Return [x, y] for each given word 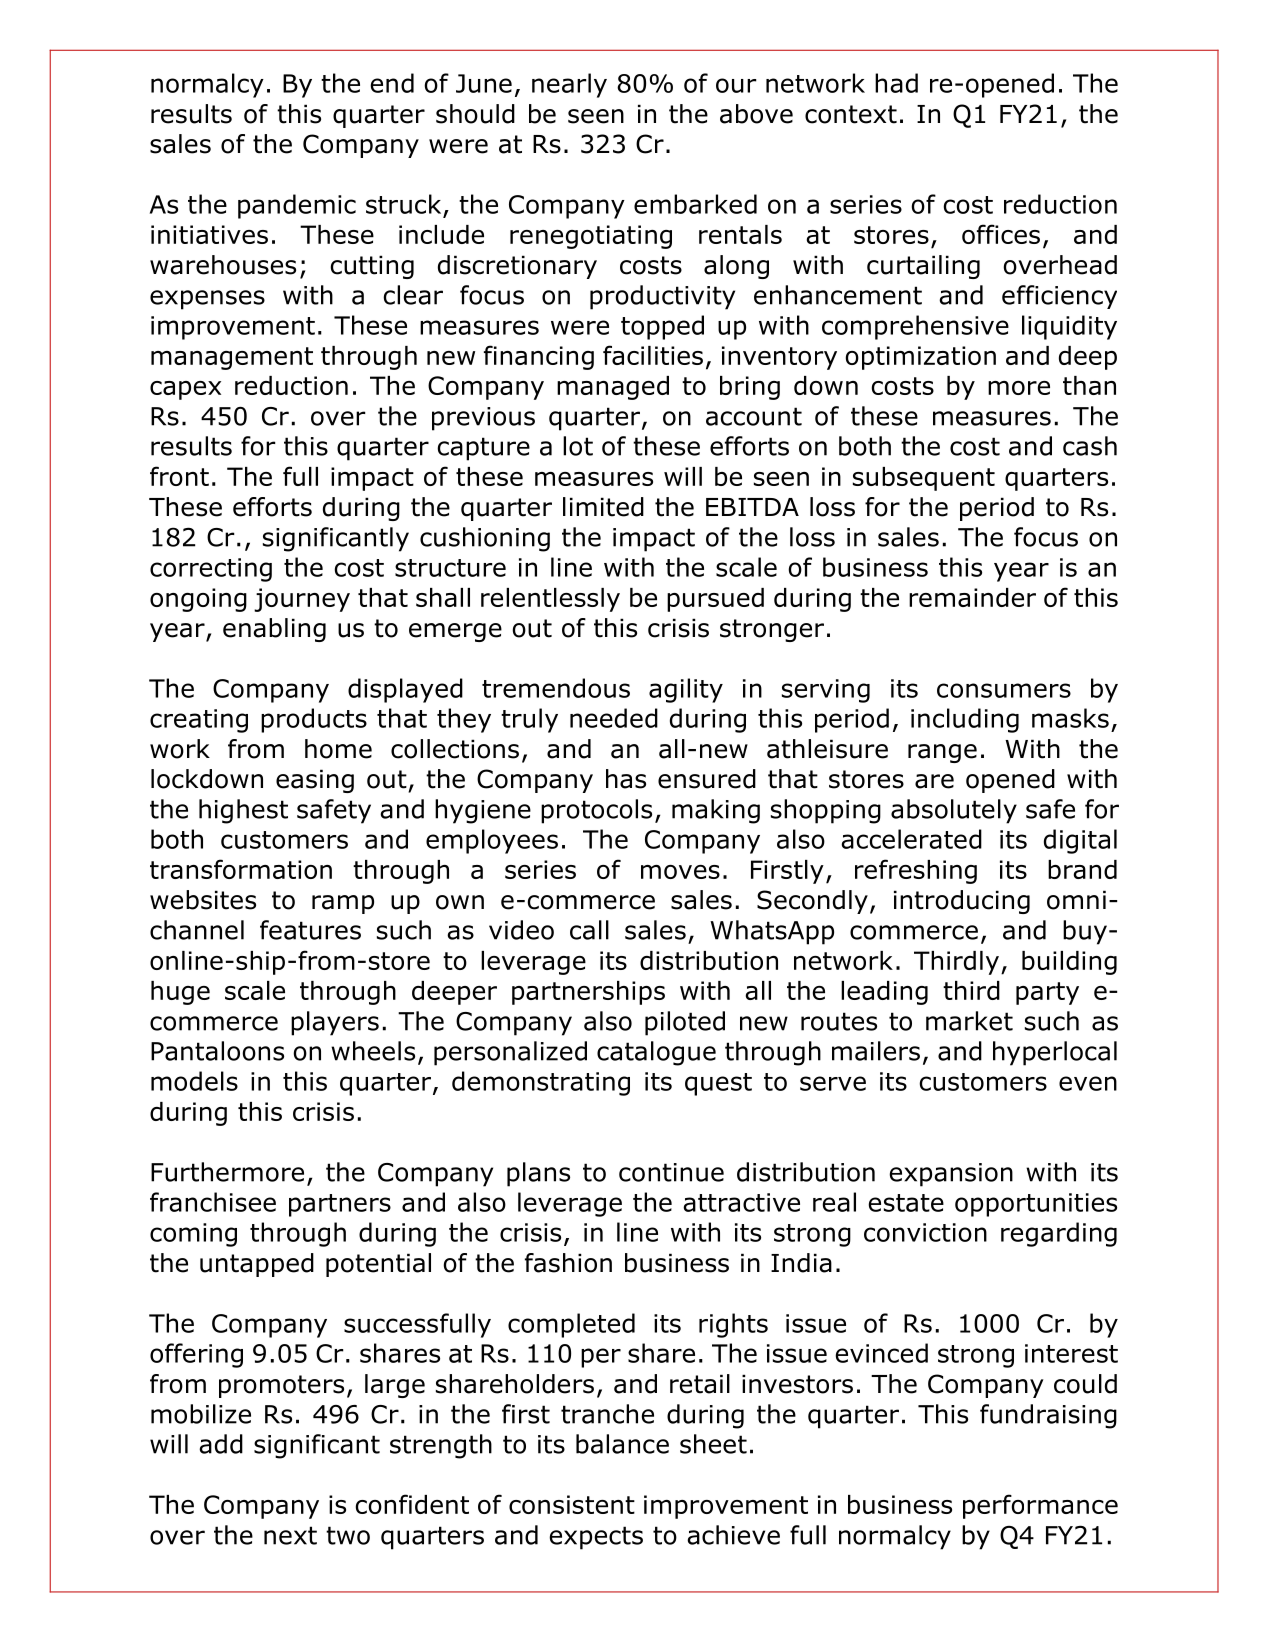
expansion [951, 1175]
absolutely [954, 811]
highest [243, 811]
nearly [569, 85]
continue [671, 1172]
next [290, 1535]
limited [603, 507]
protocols [596, 811]
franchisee [213, 1202]
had [896, 83]
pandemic [297, 206]
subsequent [924, 479]
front [179, 476]
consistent [572, 1504]
